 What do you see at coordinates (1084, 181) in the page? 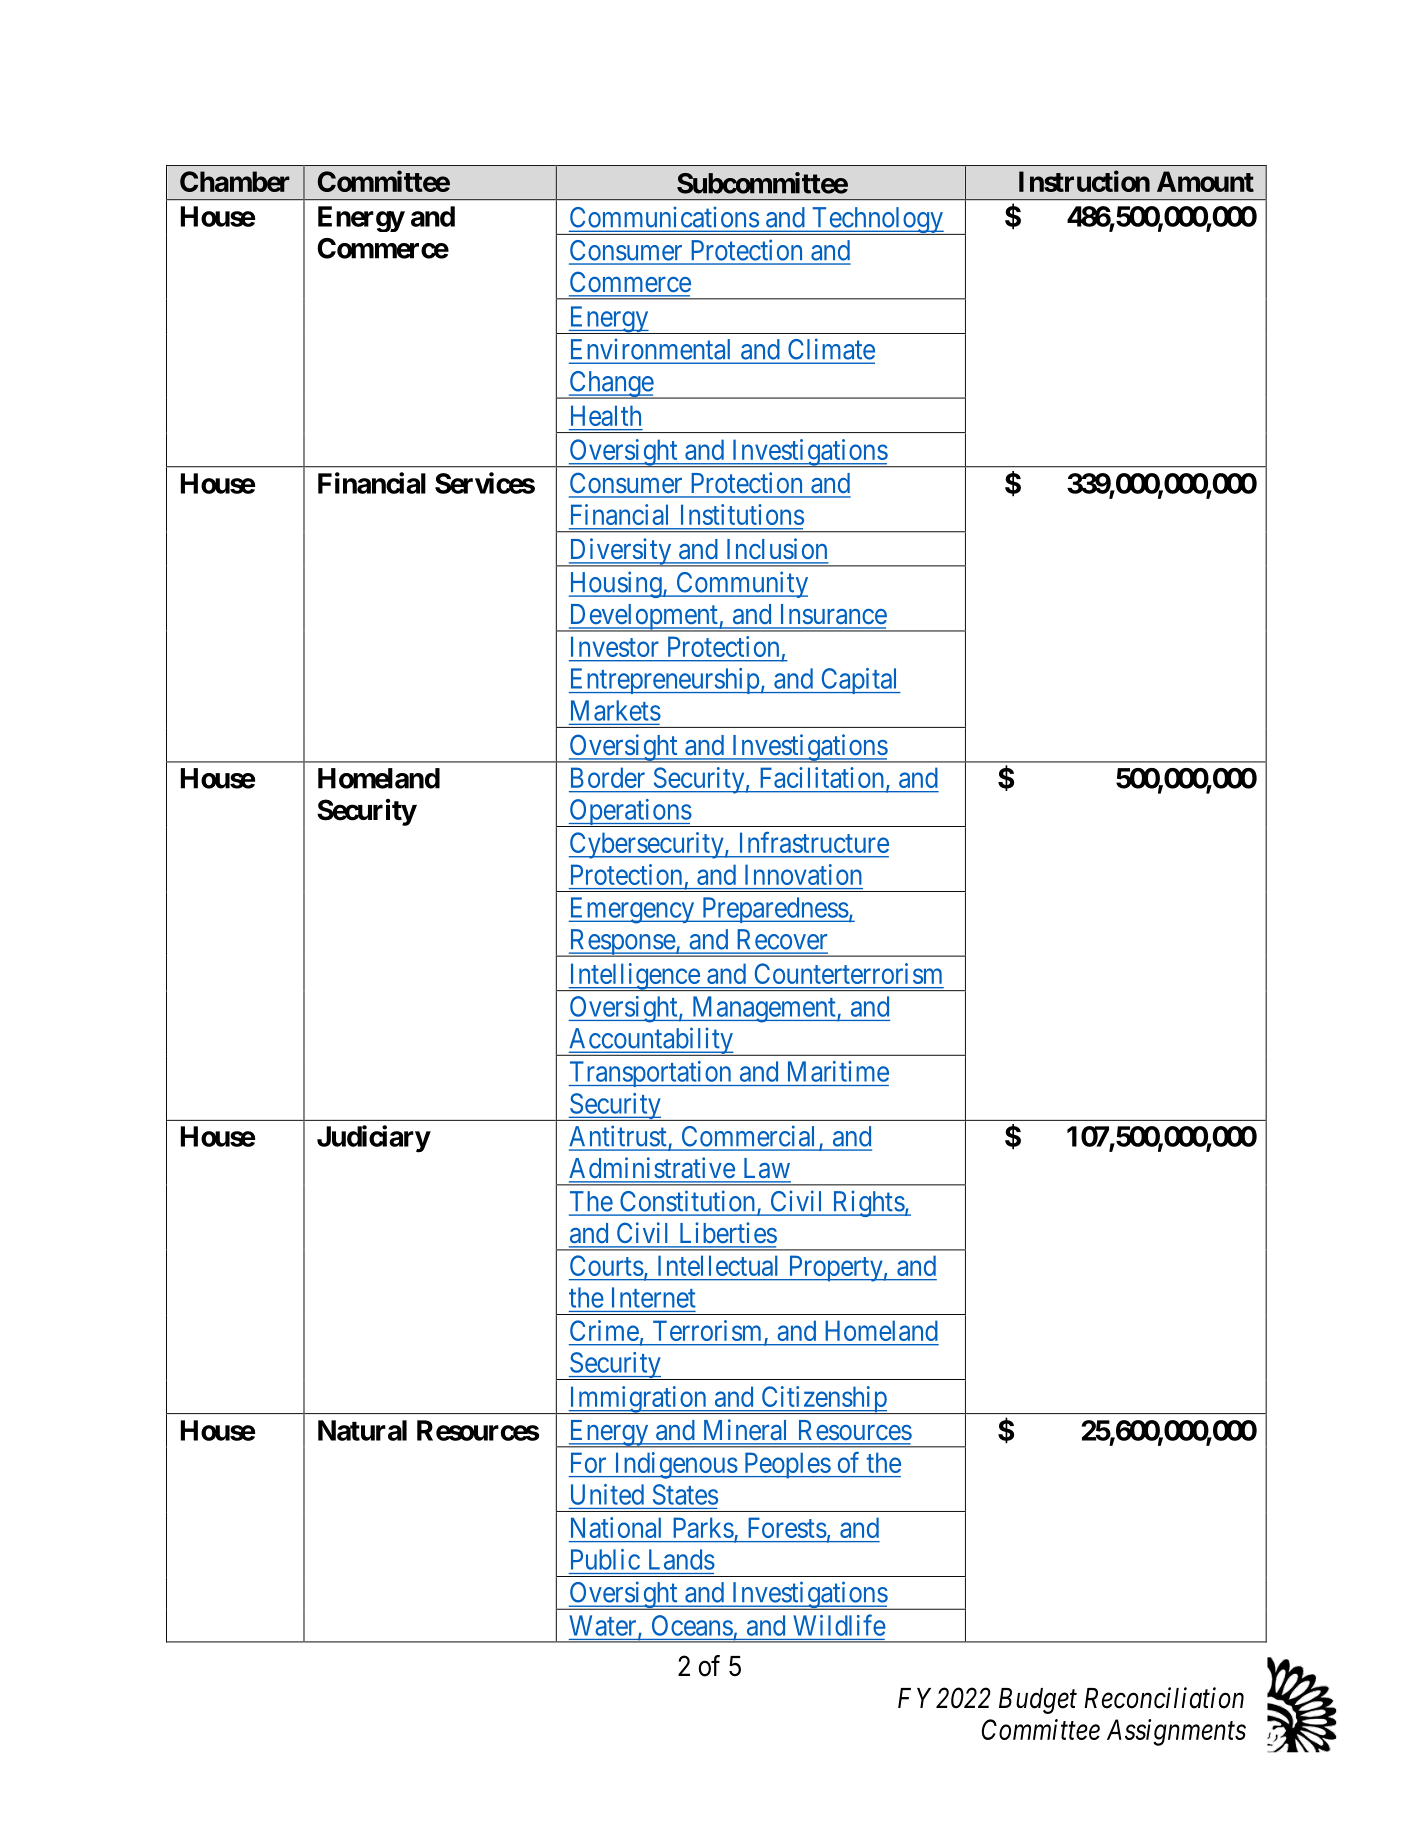
I see `Instruction` at bounding box center [1084, 181].
